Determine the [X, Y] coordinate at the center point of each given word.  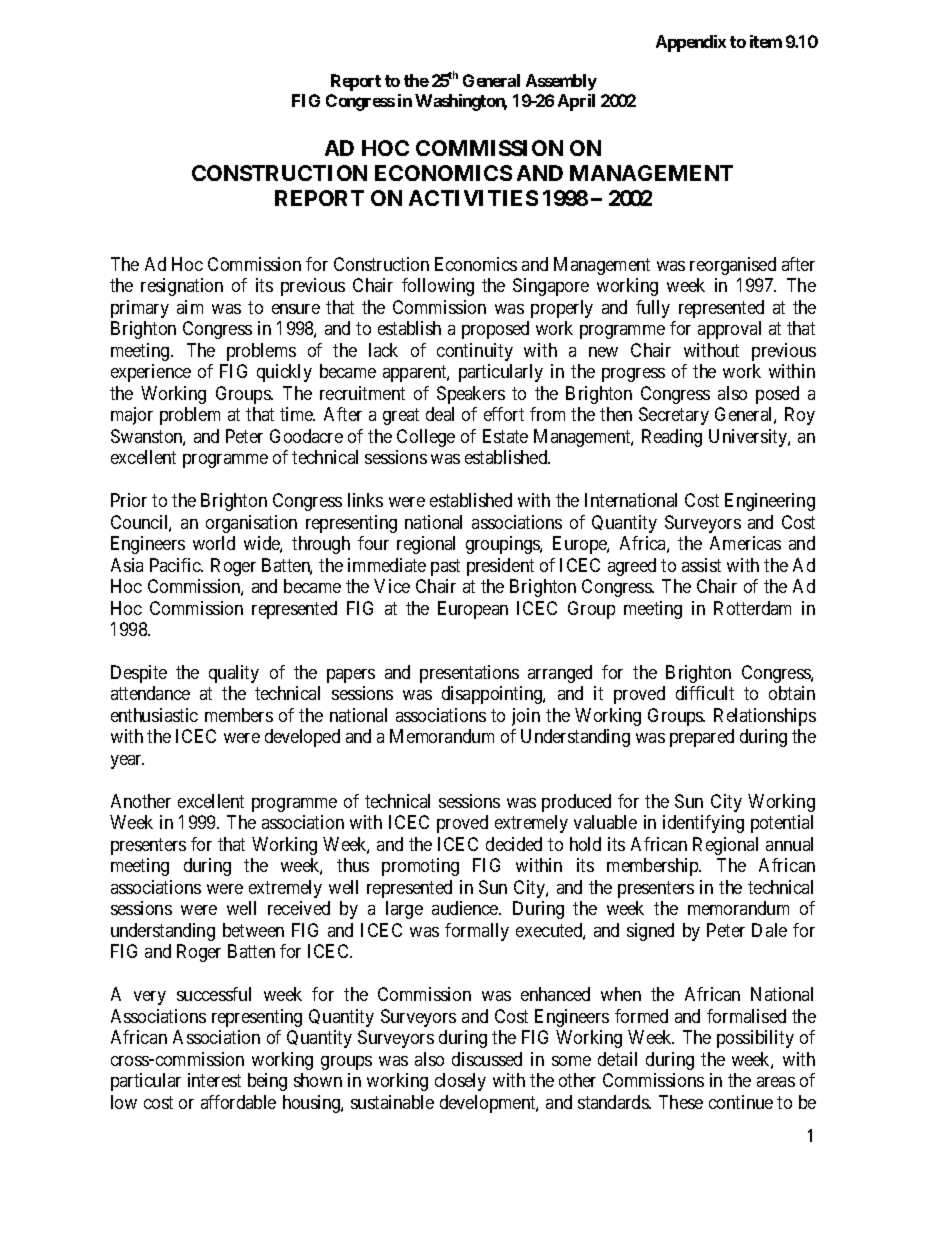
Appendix [691, 43]
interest [214, 1080]
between [253, 930]
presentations [469, 674]
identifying [703, 824]
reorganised [733, 266]
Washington [461, 102]
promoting [420, 867]
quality [234, 674]
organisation [251, 524]
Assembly [561, 82]
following [438, 287]
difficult [705, 693]
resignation [182, 287]
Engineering [770, 502]
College [426, 438]
